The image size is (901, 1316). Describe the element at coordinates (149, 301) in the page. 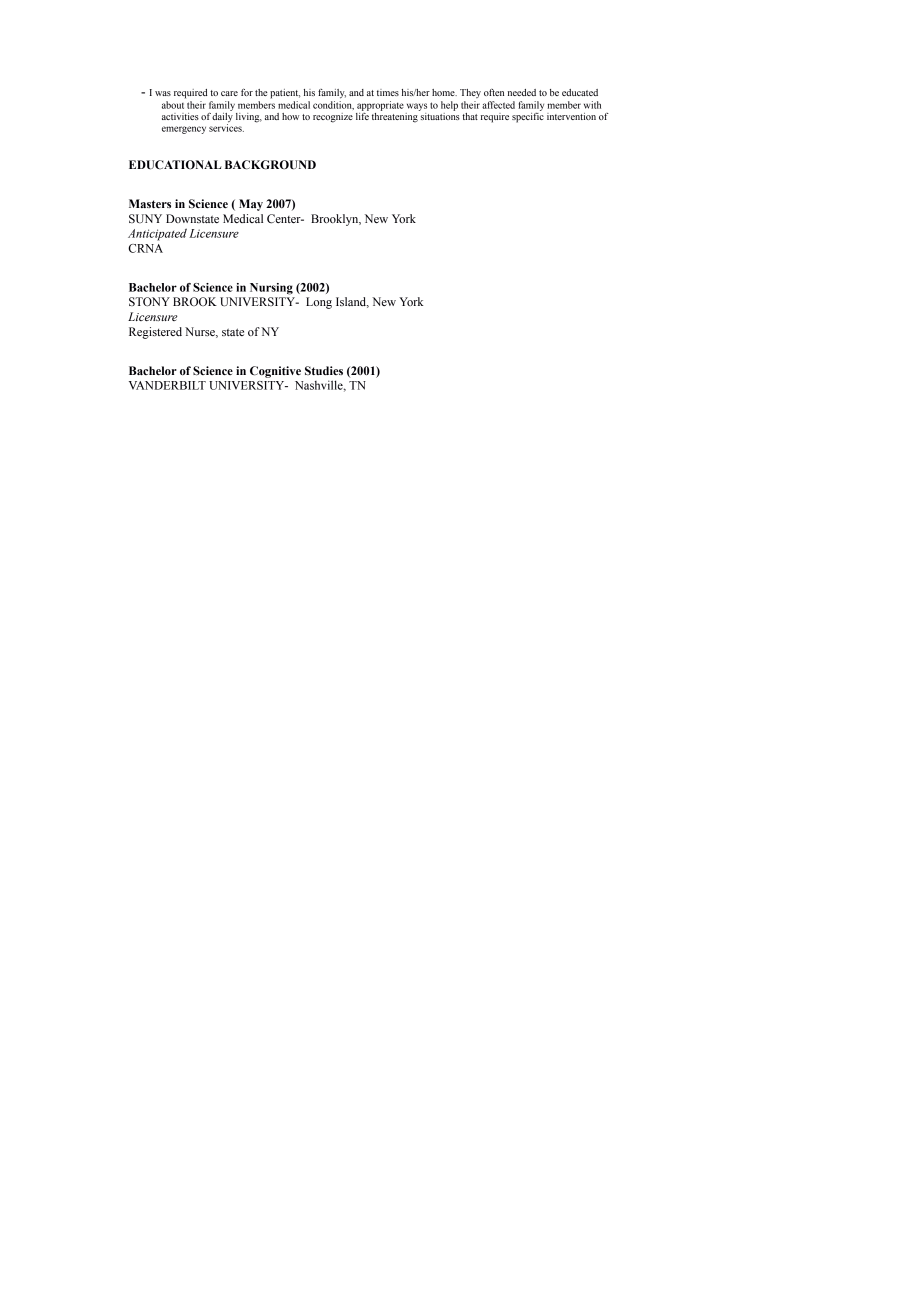

I see `STONY` at that location.
